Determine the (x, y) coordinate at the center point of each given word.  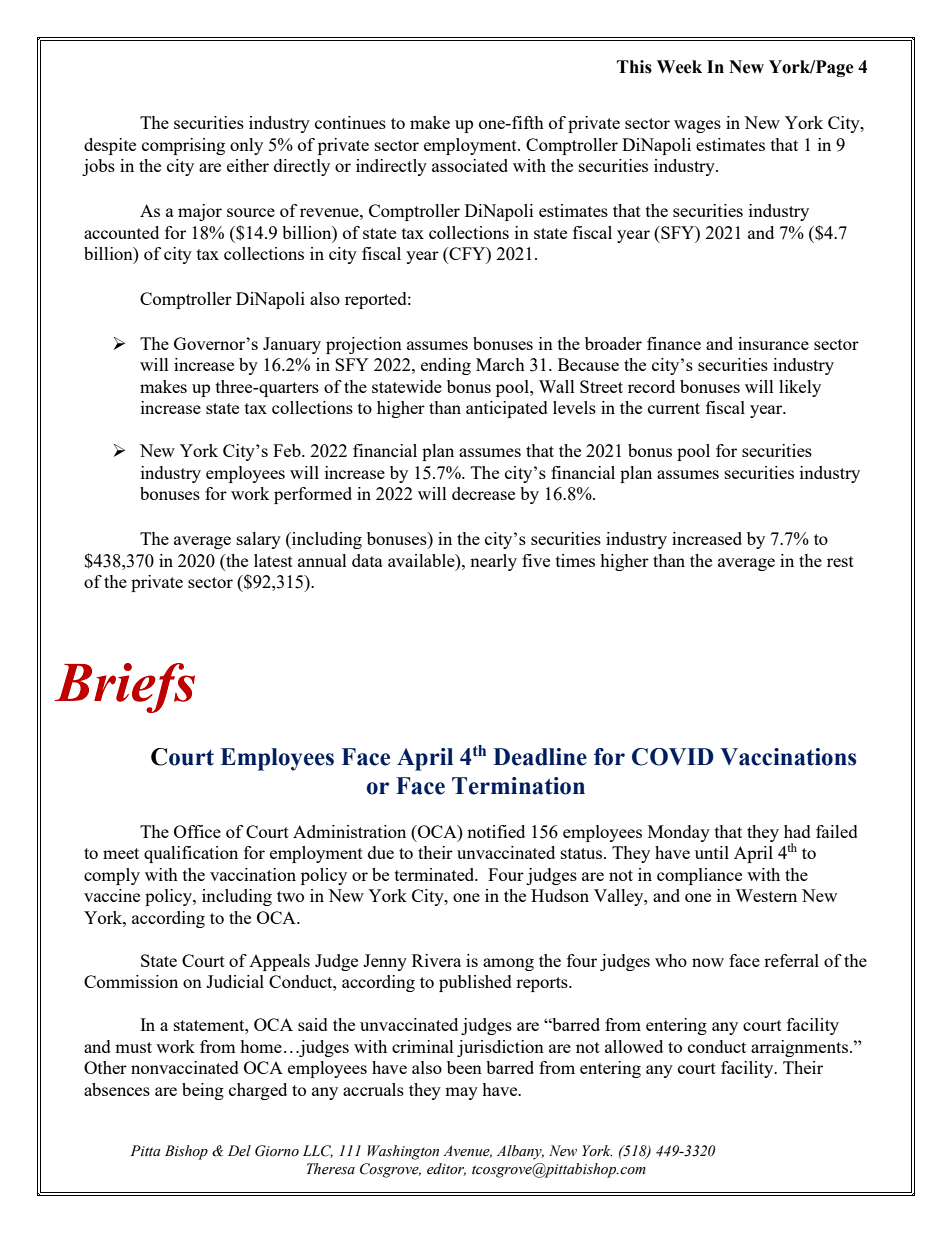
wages (697, 126)
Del (239, 1151)
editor (446, 1169)
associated (470, 165)
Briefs (125, 688)
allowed (634, 1046)
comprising (183, 146)
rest (840, 561)
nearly (493, 562)
